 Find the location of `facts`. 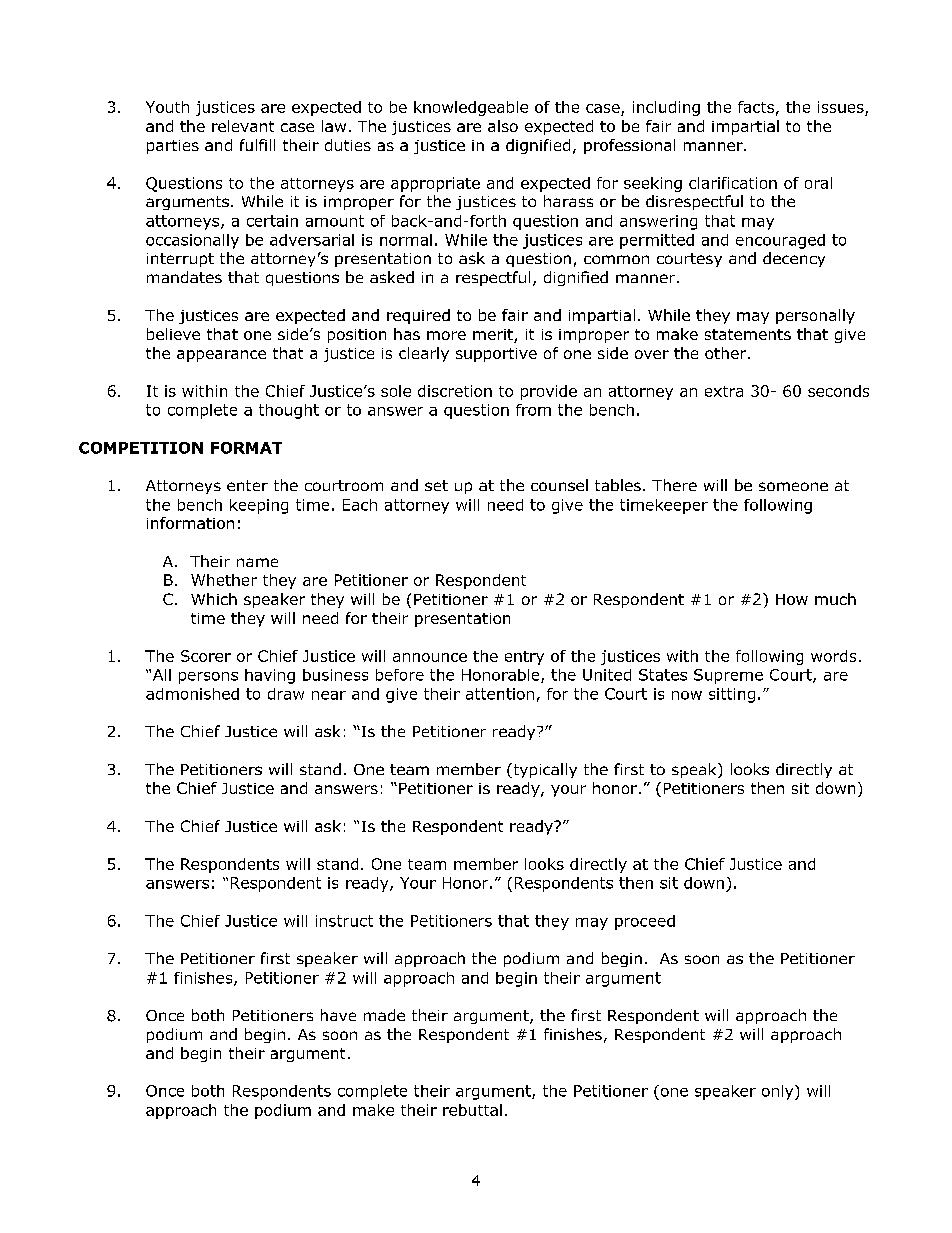

facts is located at coordinates (756, 107).
